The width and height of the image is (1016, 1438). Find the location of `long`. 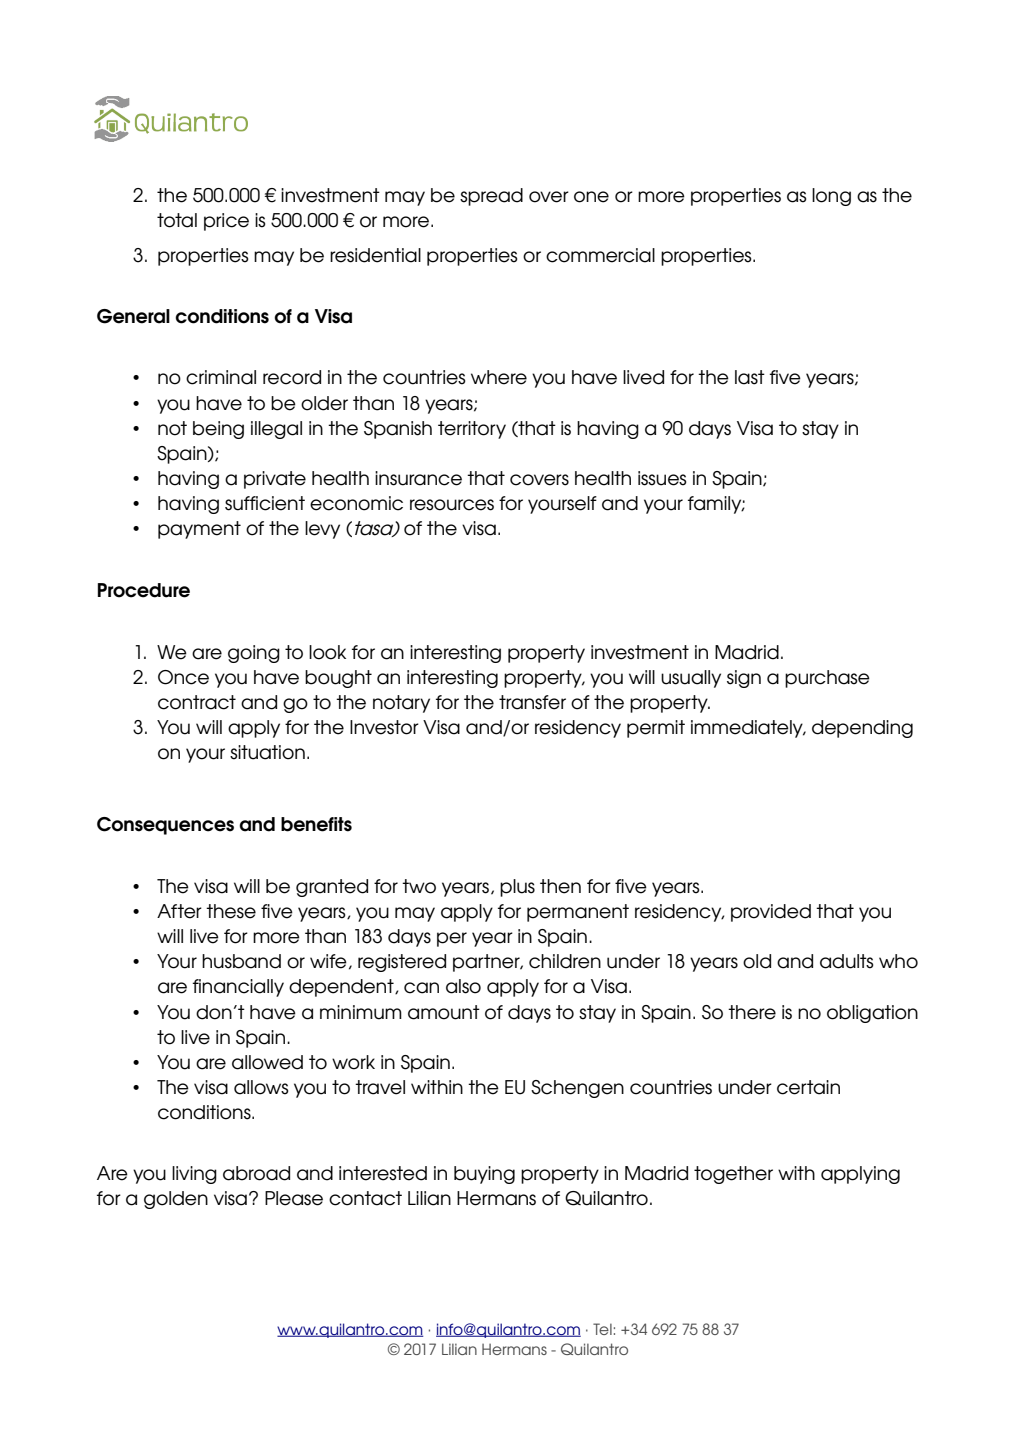

long is located at coordinates (831, 197).
